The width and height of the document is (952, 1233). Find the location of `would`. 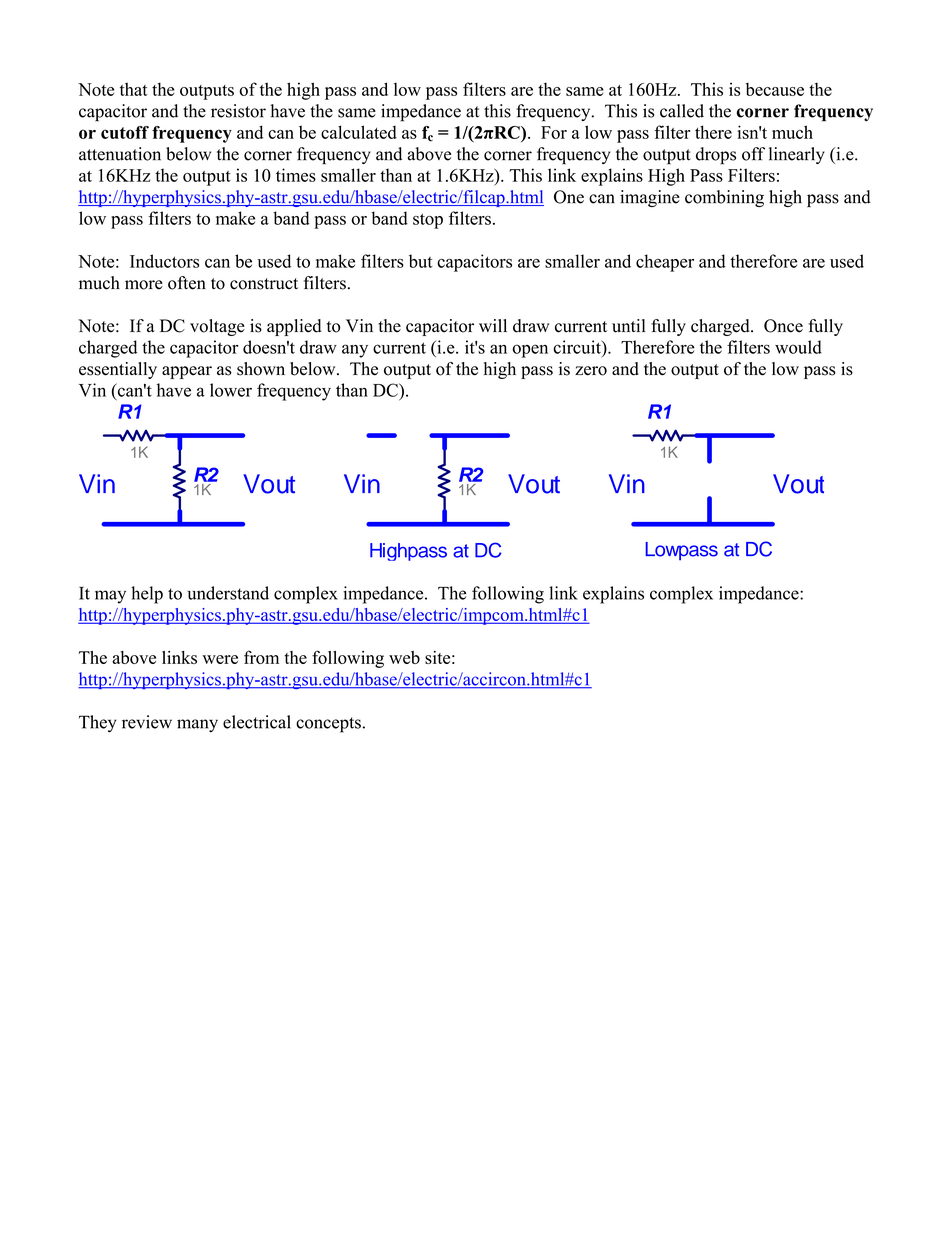

would is located at coordinates (798, 347).
